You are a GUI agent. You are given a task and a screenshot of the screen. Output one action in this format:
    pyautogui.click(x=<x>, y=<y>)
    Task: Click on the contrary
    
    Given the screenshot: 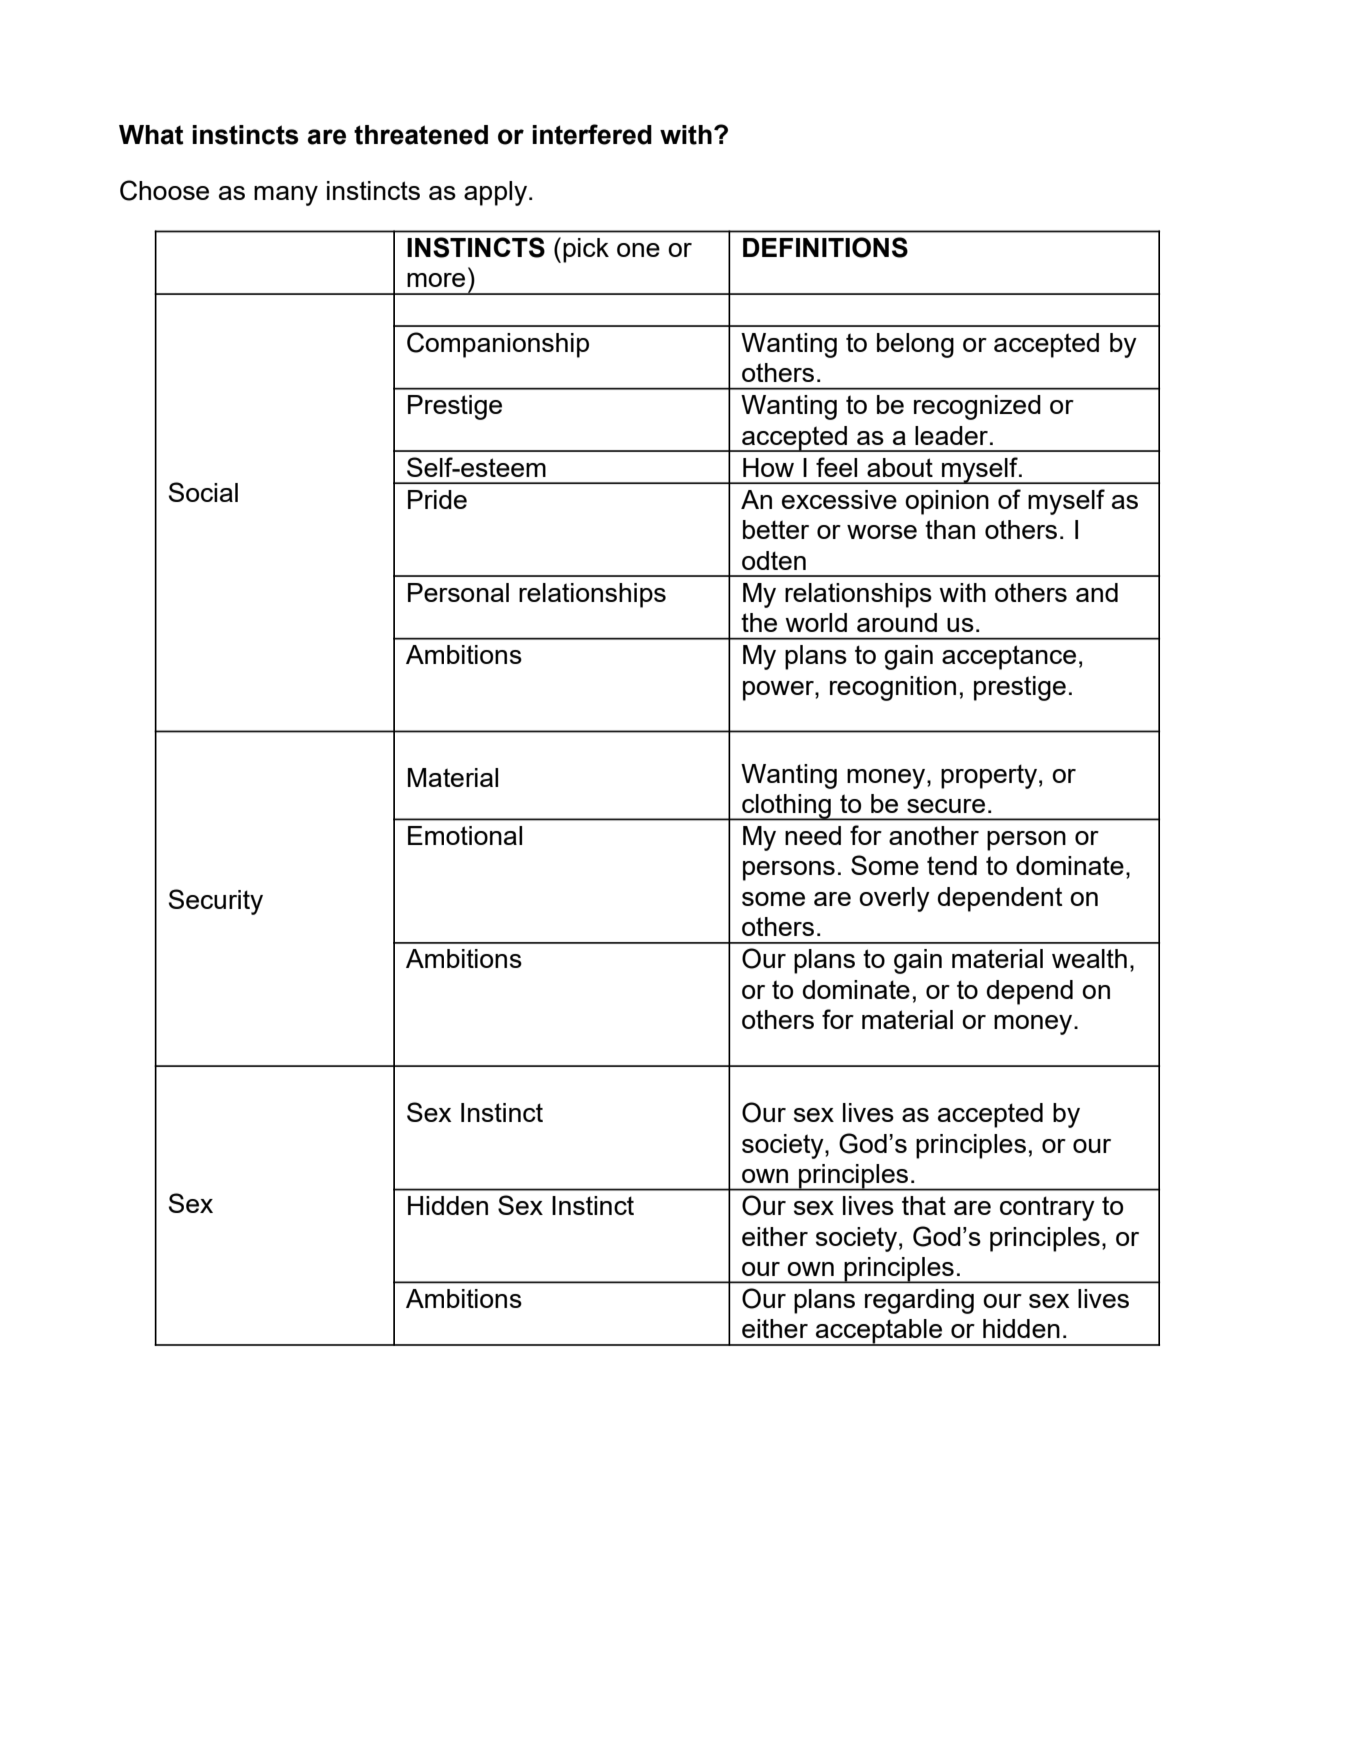 What is the action you would take?
    pyautogui.click(x=1047, y=1208)
